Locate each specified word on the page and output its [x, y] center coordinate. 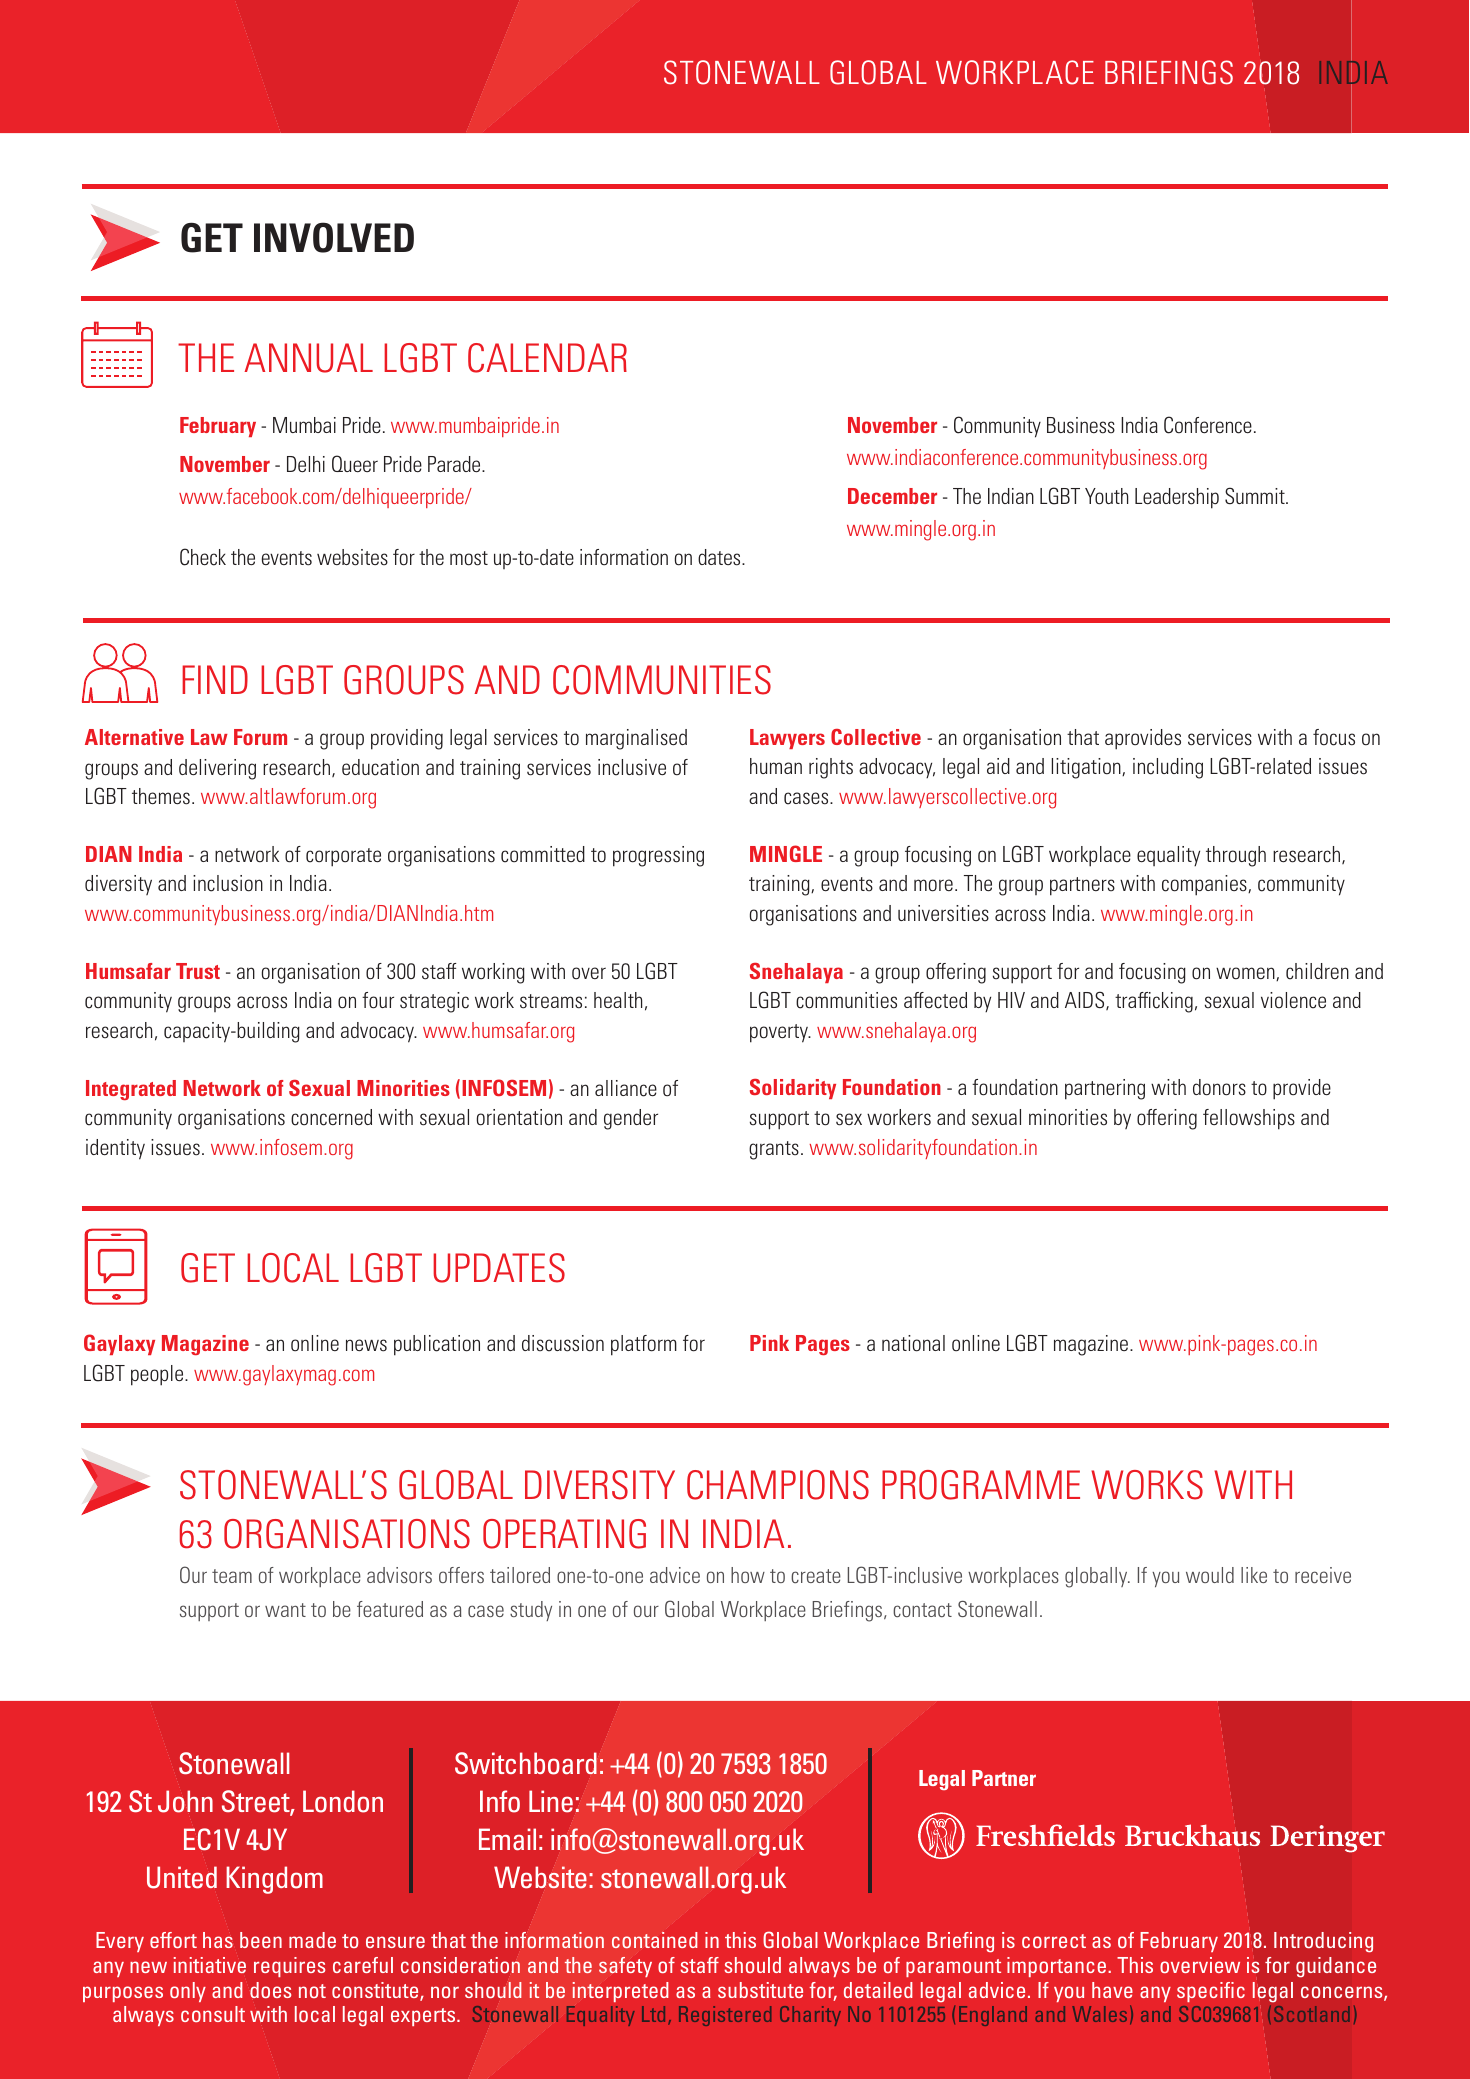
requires [289, 1967]
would [1210, 1575]
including [1168, 768]
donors [1219, 1087]
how [748, 1575]
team [232, 1576]
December [892, 496]
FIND [215, 679]
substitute [760, 1990]
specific [1211, 1992]
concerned [331, 1117]
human [776, 766]
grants [774, 1150]
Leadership [1177, 498]
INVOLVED [334, 237]
